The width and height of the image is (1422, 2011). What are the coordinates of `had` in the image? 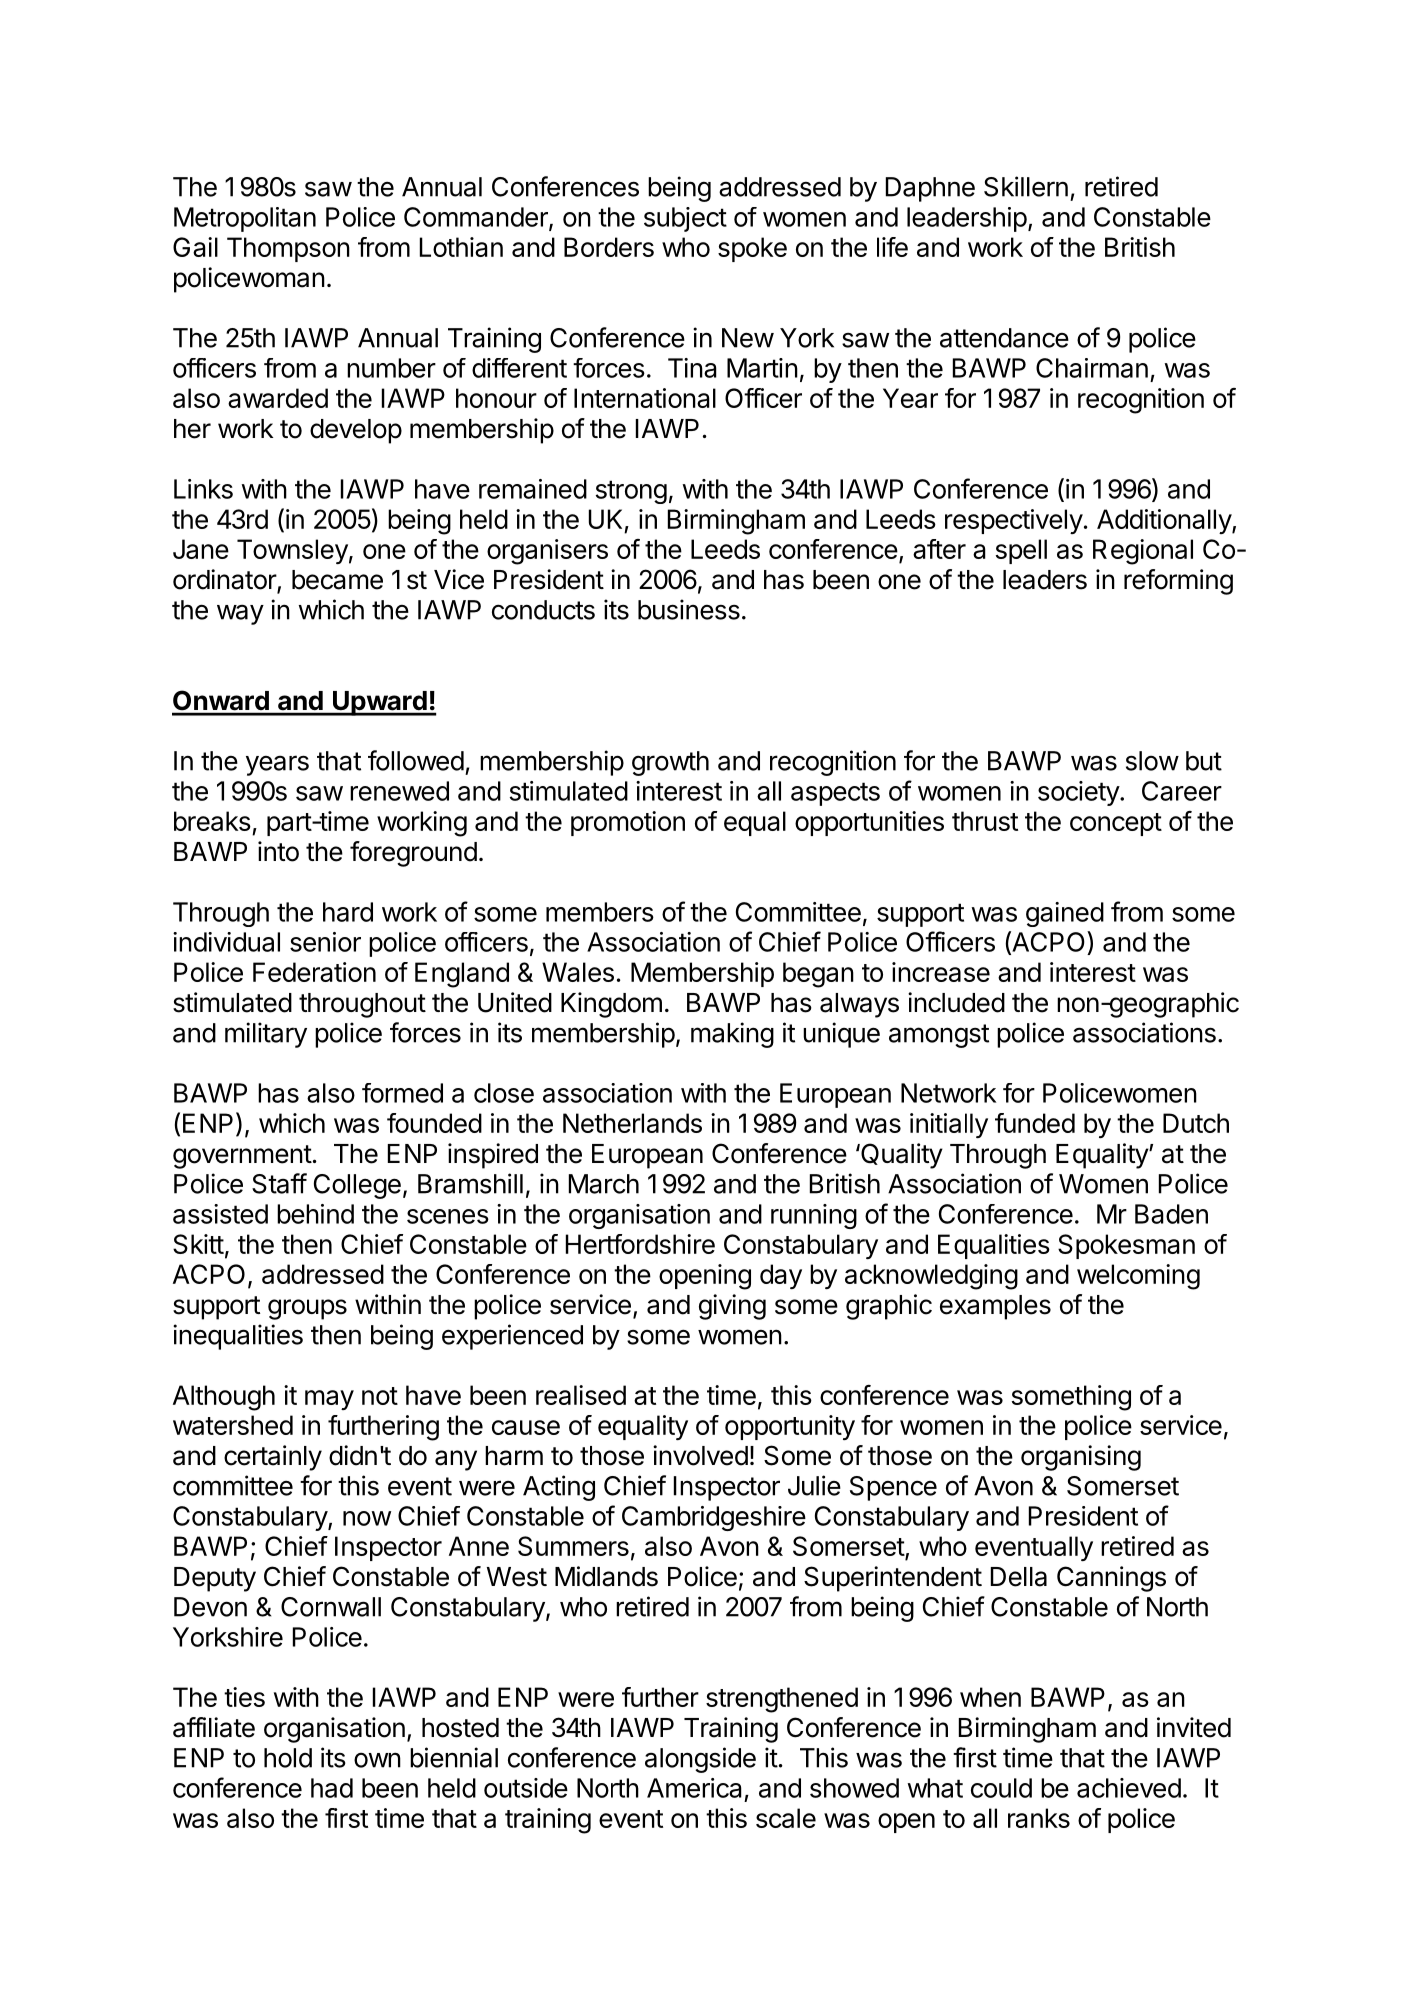 It's located at (332, 1788).
